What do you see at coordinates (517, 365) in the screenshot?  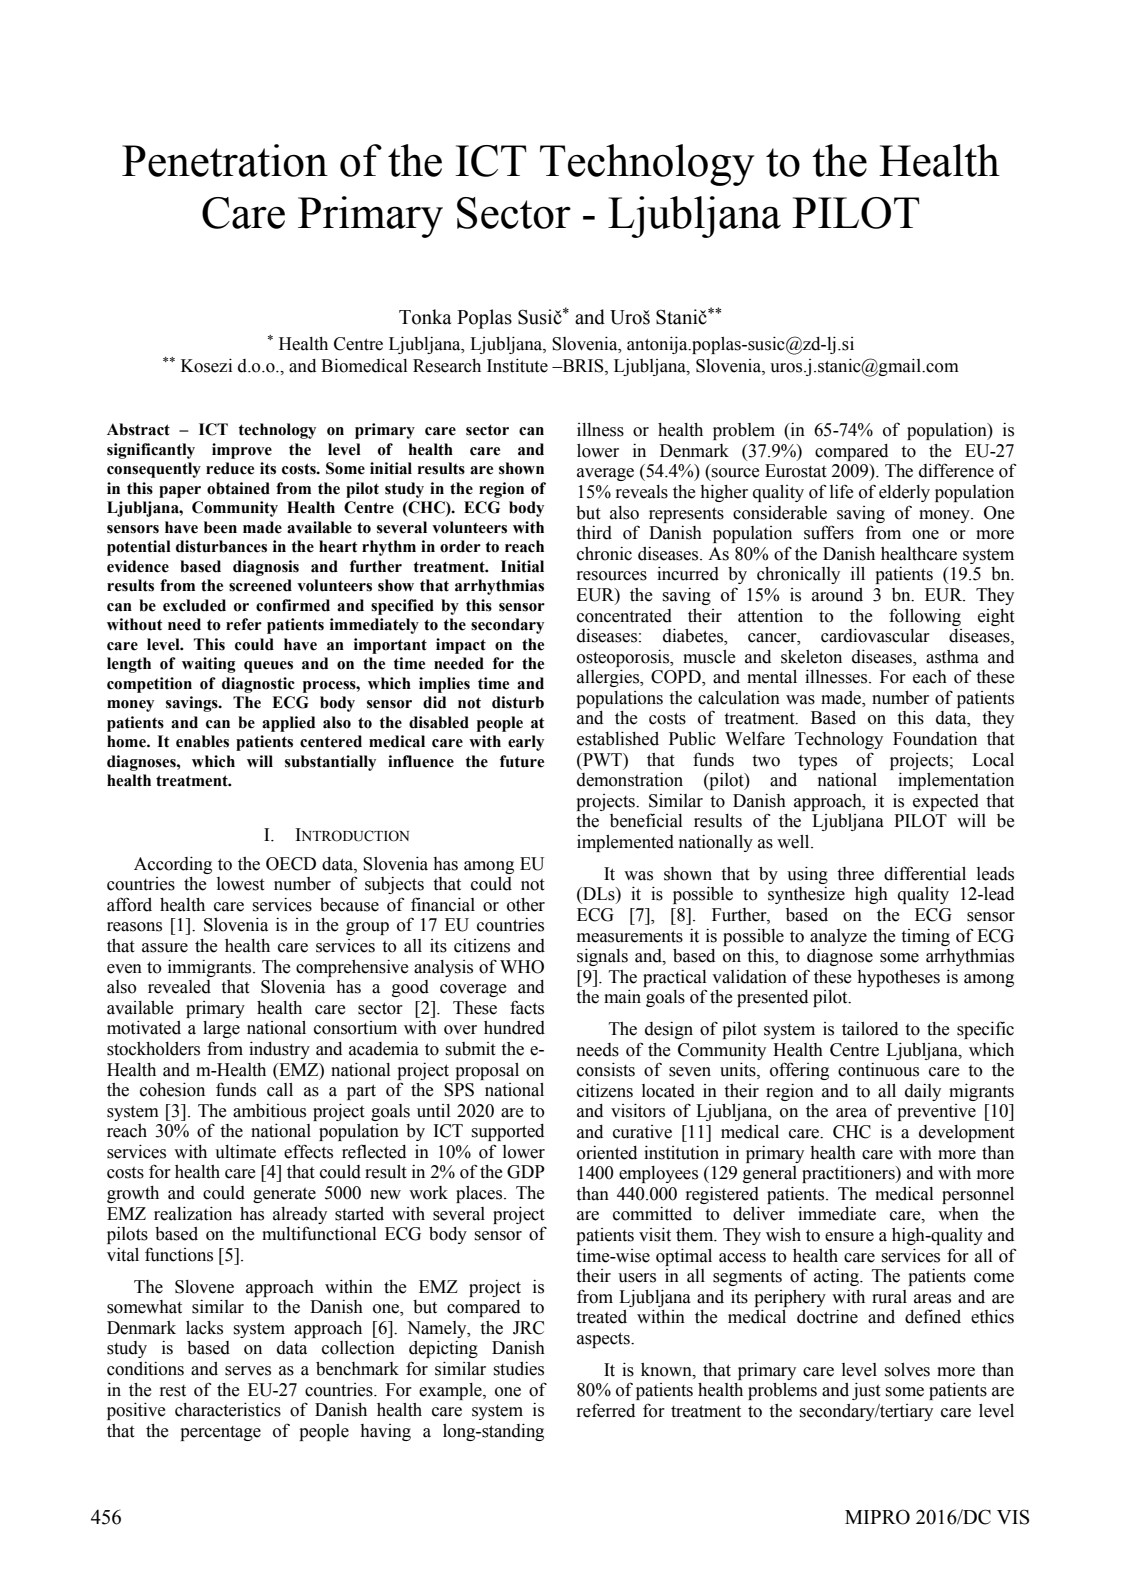 I see `Institute` at bounding box center [517, 365].
